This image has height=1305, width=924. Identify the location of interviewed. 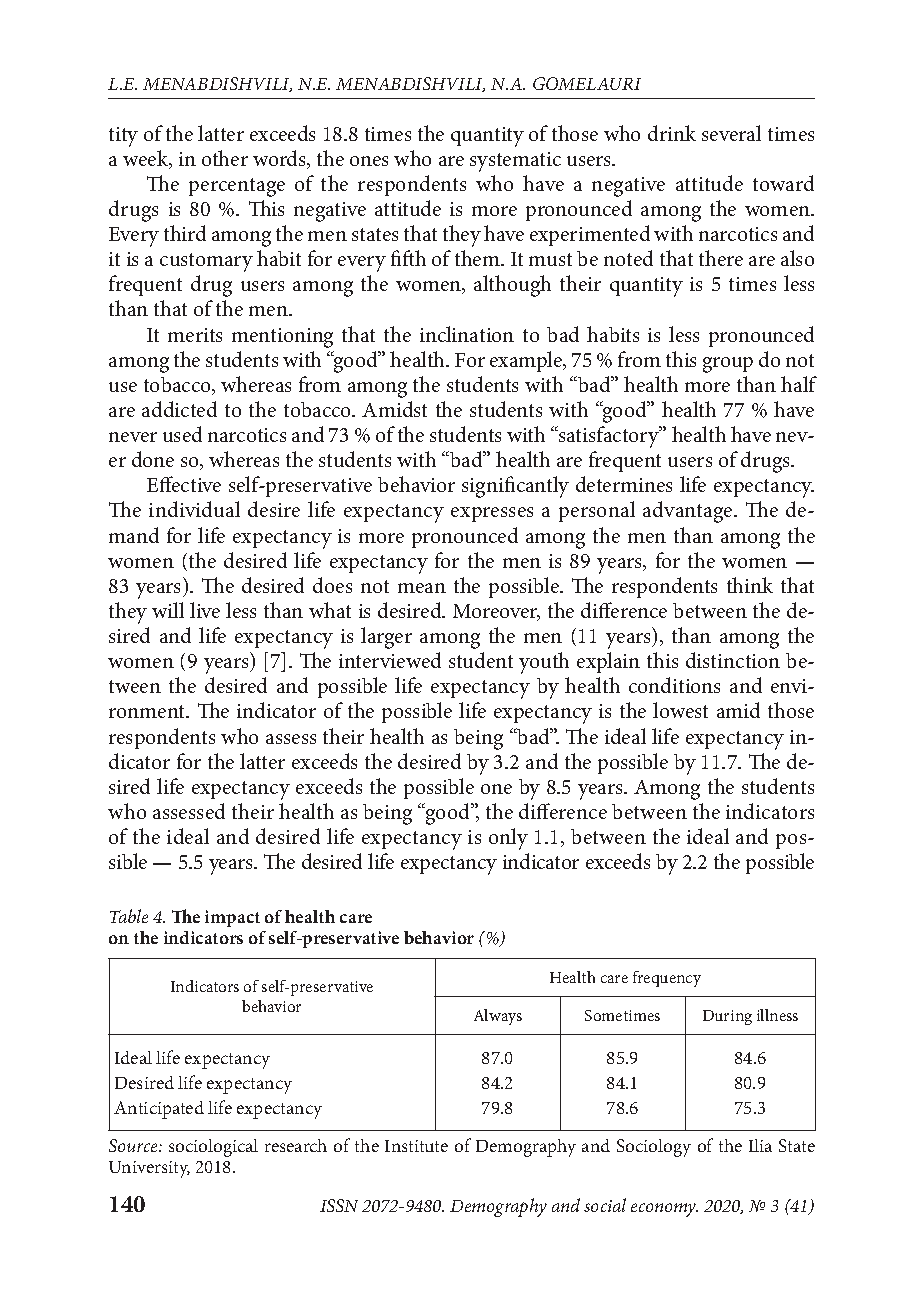
(390, 660).
